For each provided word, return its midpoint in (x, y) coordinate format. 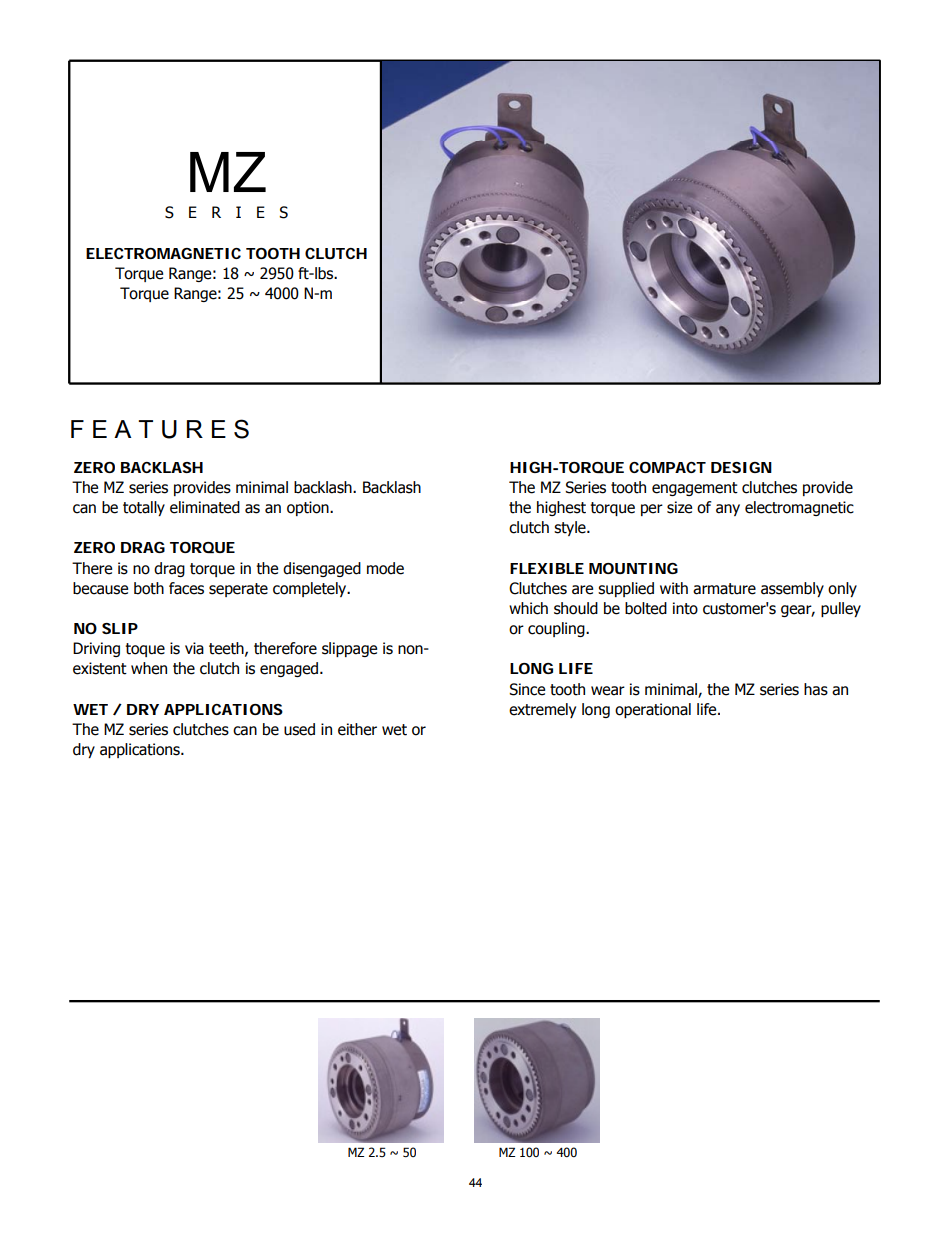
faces (186, 588)
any (728, 510)
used (299, 729)
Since (527, 689)
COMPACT (667, 467)
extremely (542, 710)
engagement (695, 489)
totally (144, 508)
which (528, 608)
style (571, 528)
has (816, 689)
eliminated (205, 507)
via (194, 648)
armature (724, 589)
